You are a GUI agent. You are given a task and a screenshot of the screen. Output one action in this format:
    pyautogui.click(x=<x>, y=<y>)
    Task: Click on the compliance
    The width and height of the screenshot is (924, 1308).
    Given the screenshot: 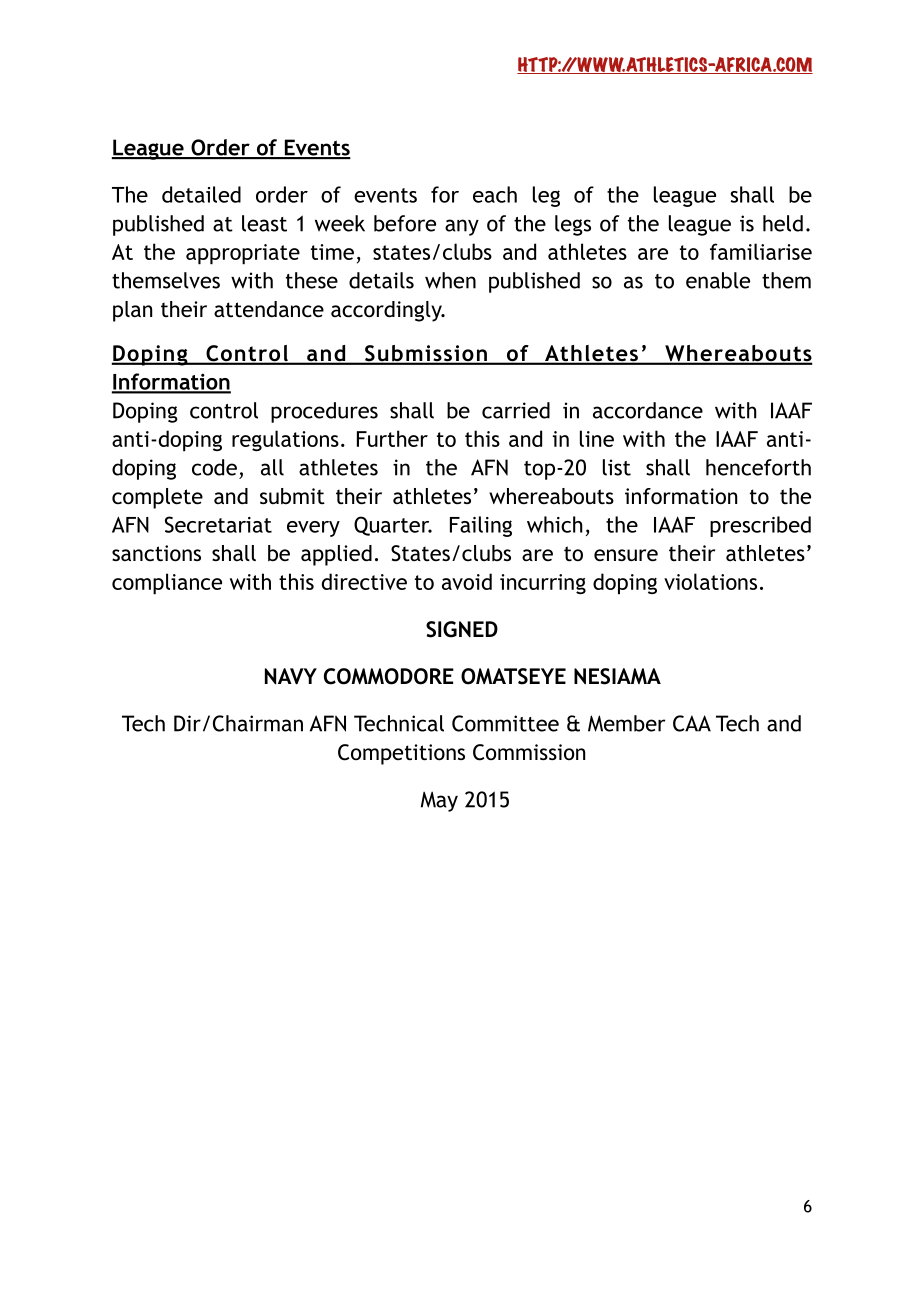 What is the action you would take?
    pyautogui.click(x=167, y=584)
